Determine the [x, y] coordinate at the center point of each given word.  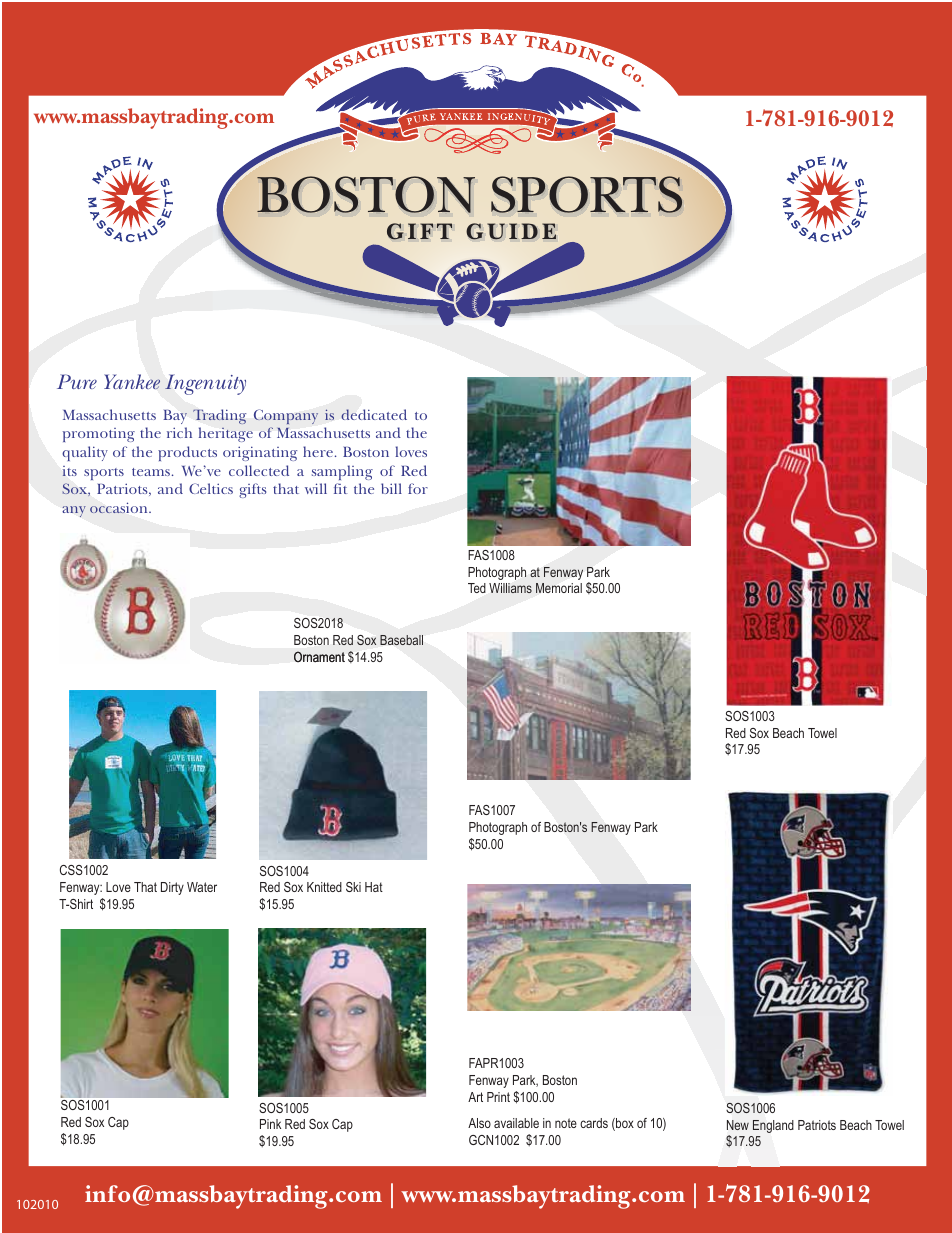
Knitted [324, 887]
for [418, 488]
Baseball [401, 640]
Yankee [132, 381]
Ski [353, 887]
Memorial [559, 588]
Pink [270, 1124]
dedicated [374, 414]
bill [391, 488]
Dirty [172, 888]
